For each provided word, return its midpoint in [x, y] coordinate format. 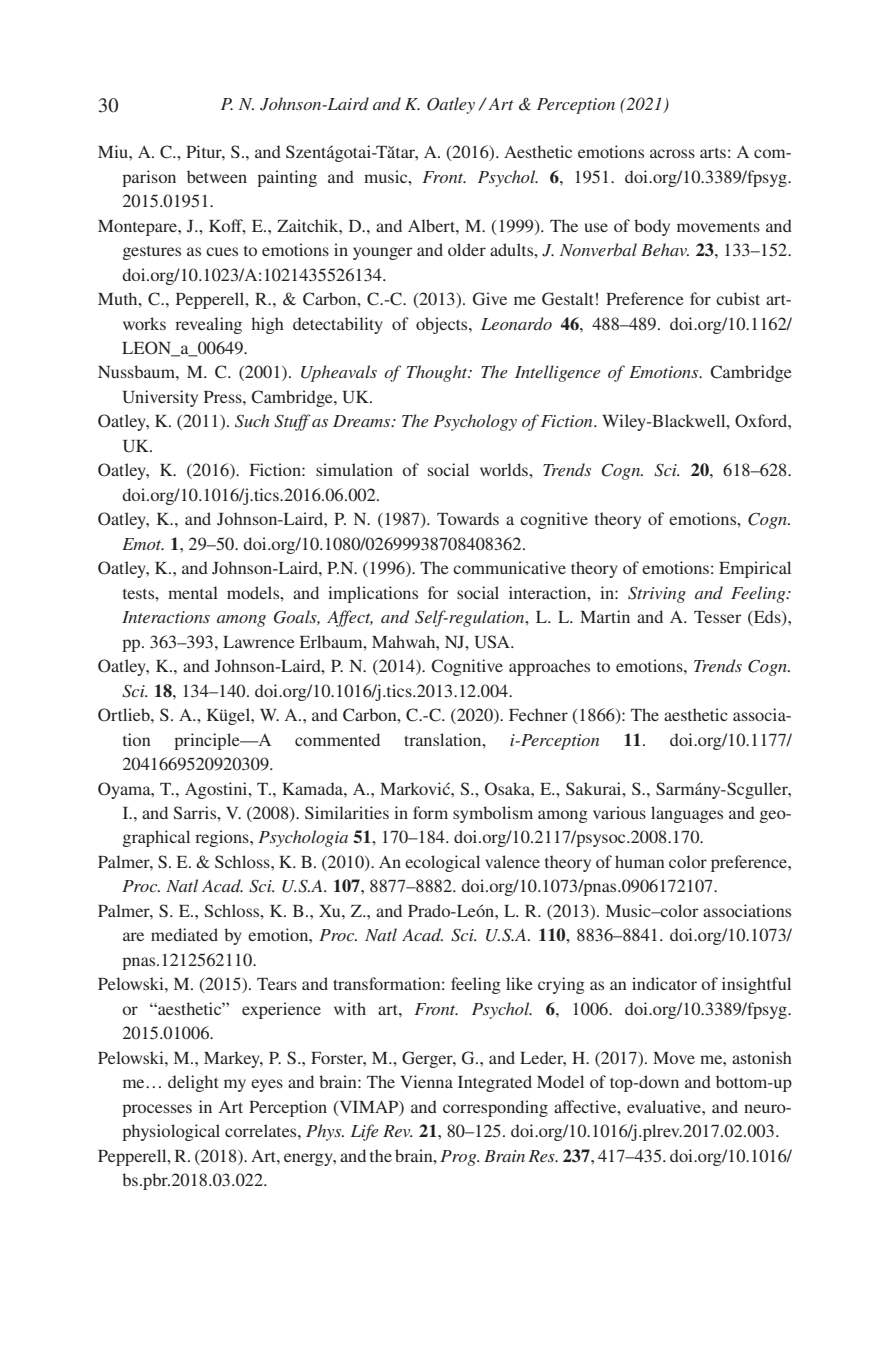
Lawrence [259, 642]
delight [193, 1083]
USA [493, 642]
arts [713, 153]
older [467, 249]
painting [287, 178]
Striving [657, 595]
